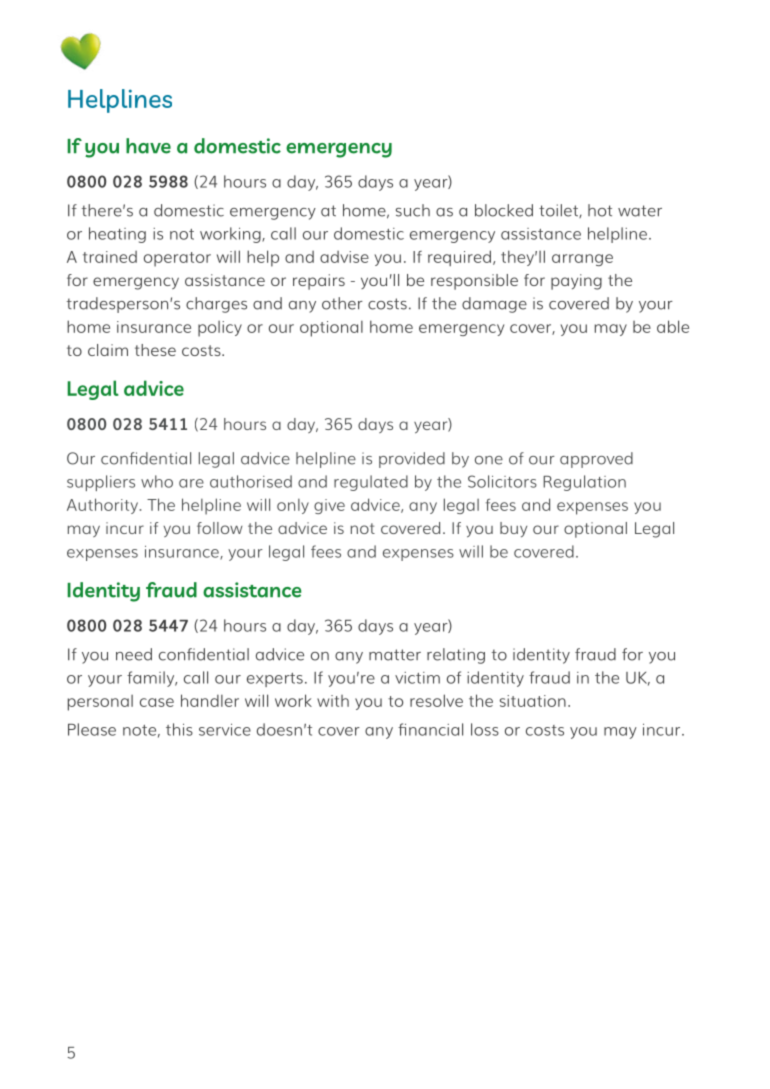 Image resolution: width=770 pixels, height=1089 pixels. What do you see at coordinates (600, 210) in the image?
I see `hot` at bounding box center [600, 210].
